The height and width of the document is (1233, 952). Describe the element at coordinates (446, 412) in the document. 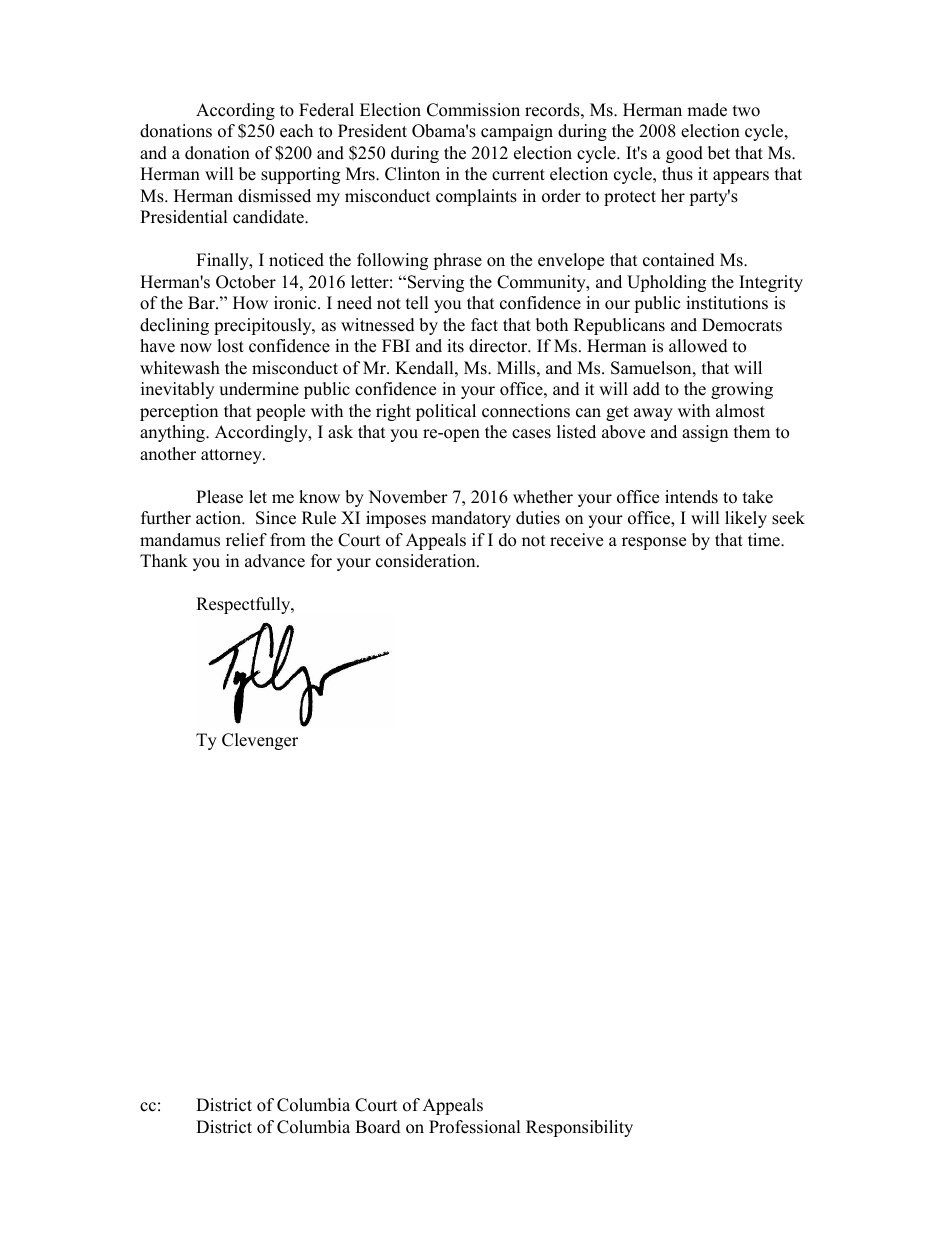

I see `political` at that location.
